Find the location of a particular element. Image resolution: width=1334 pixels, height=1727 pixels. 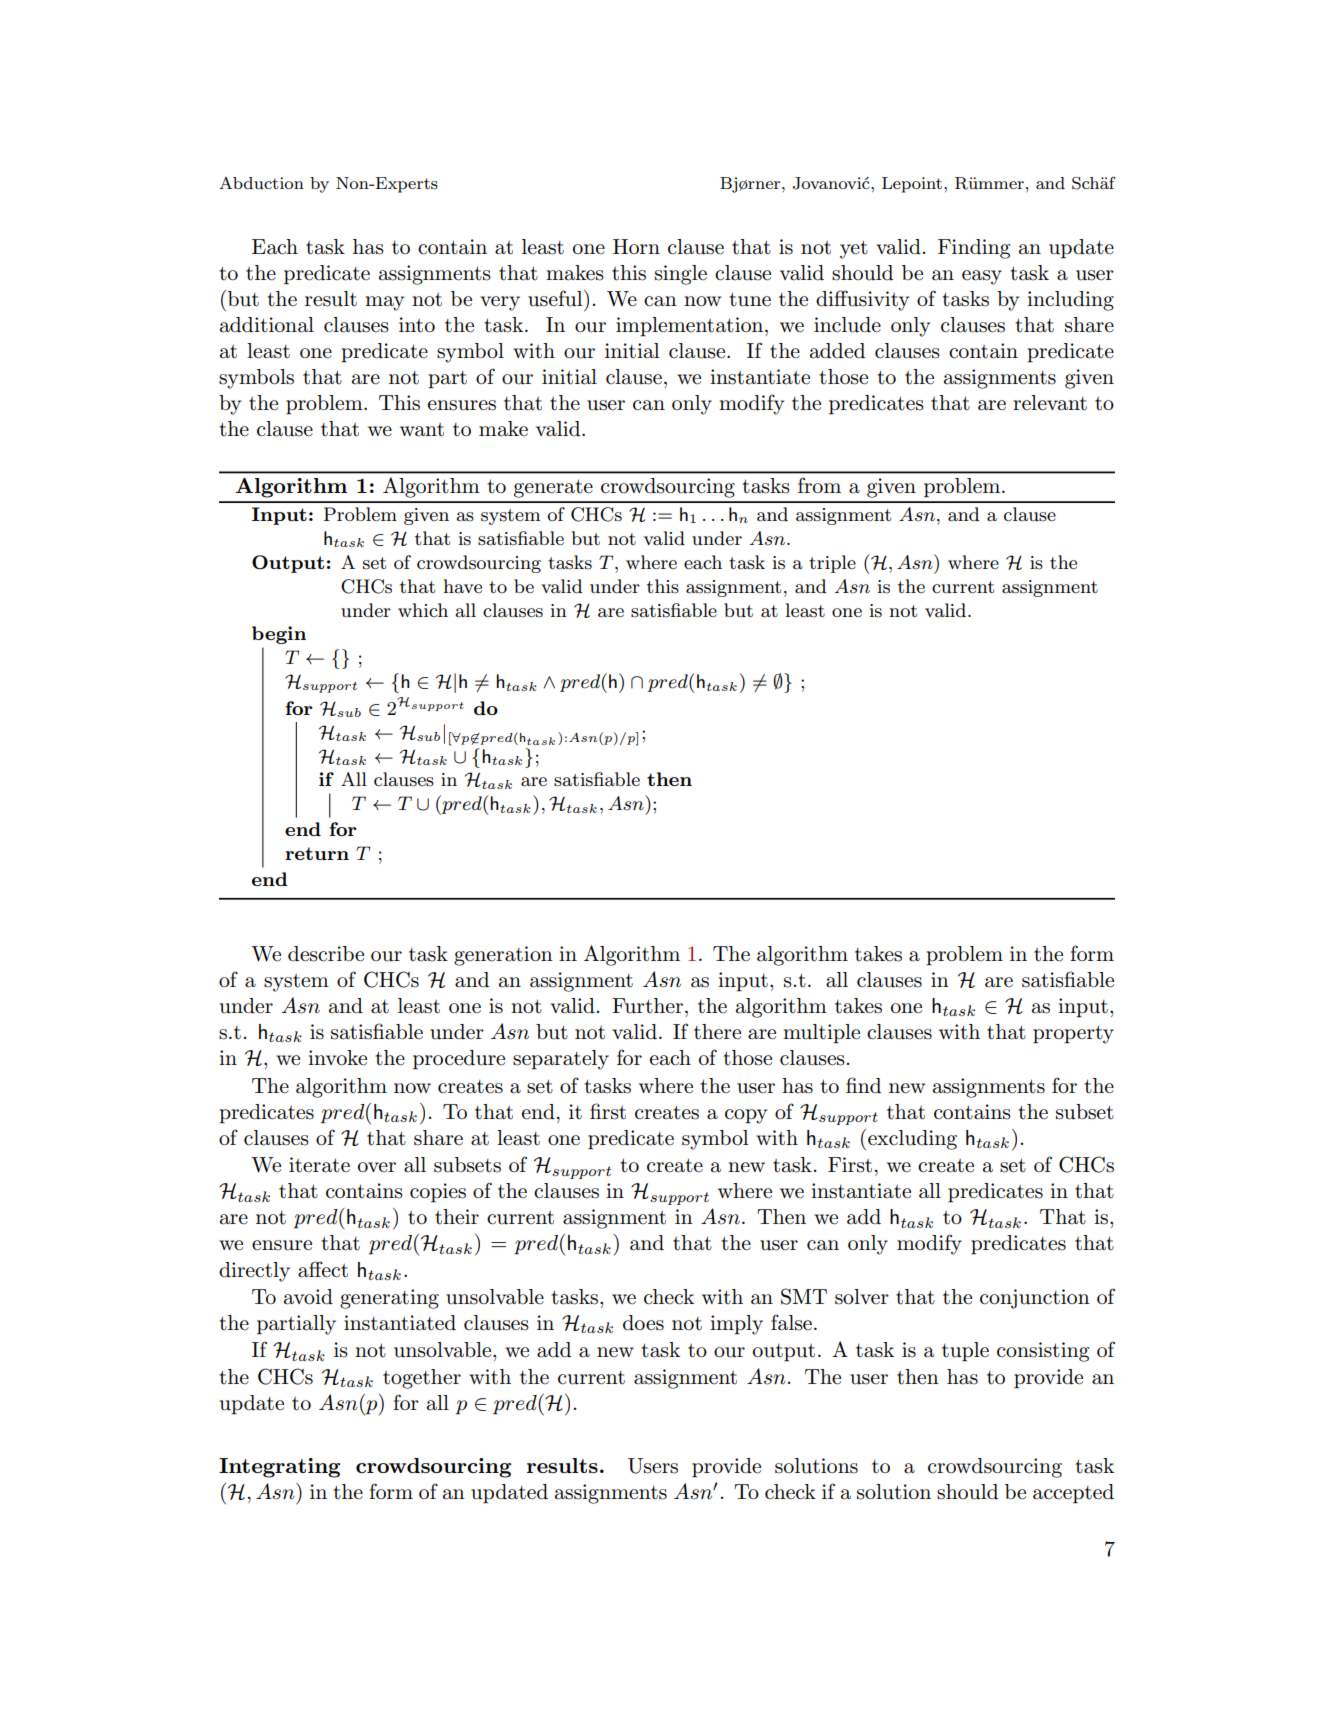

easy is located at coordinates (982, 277).
